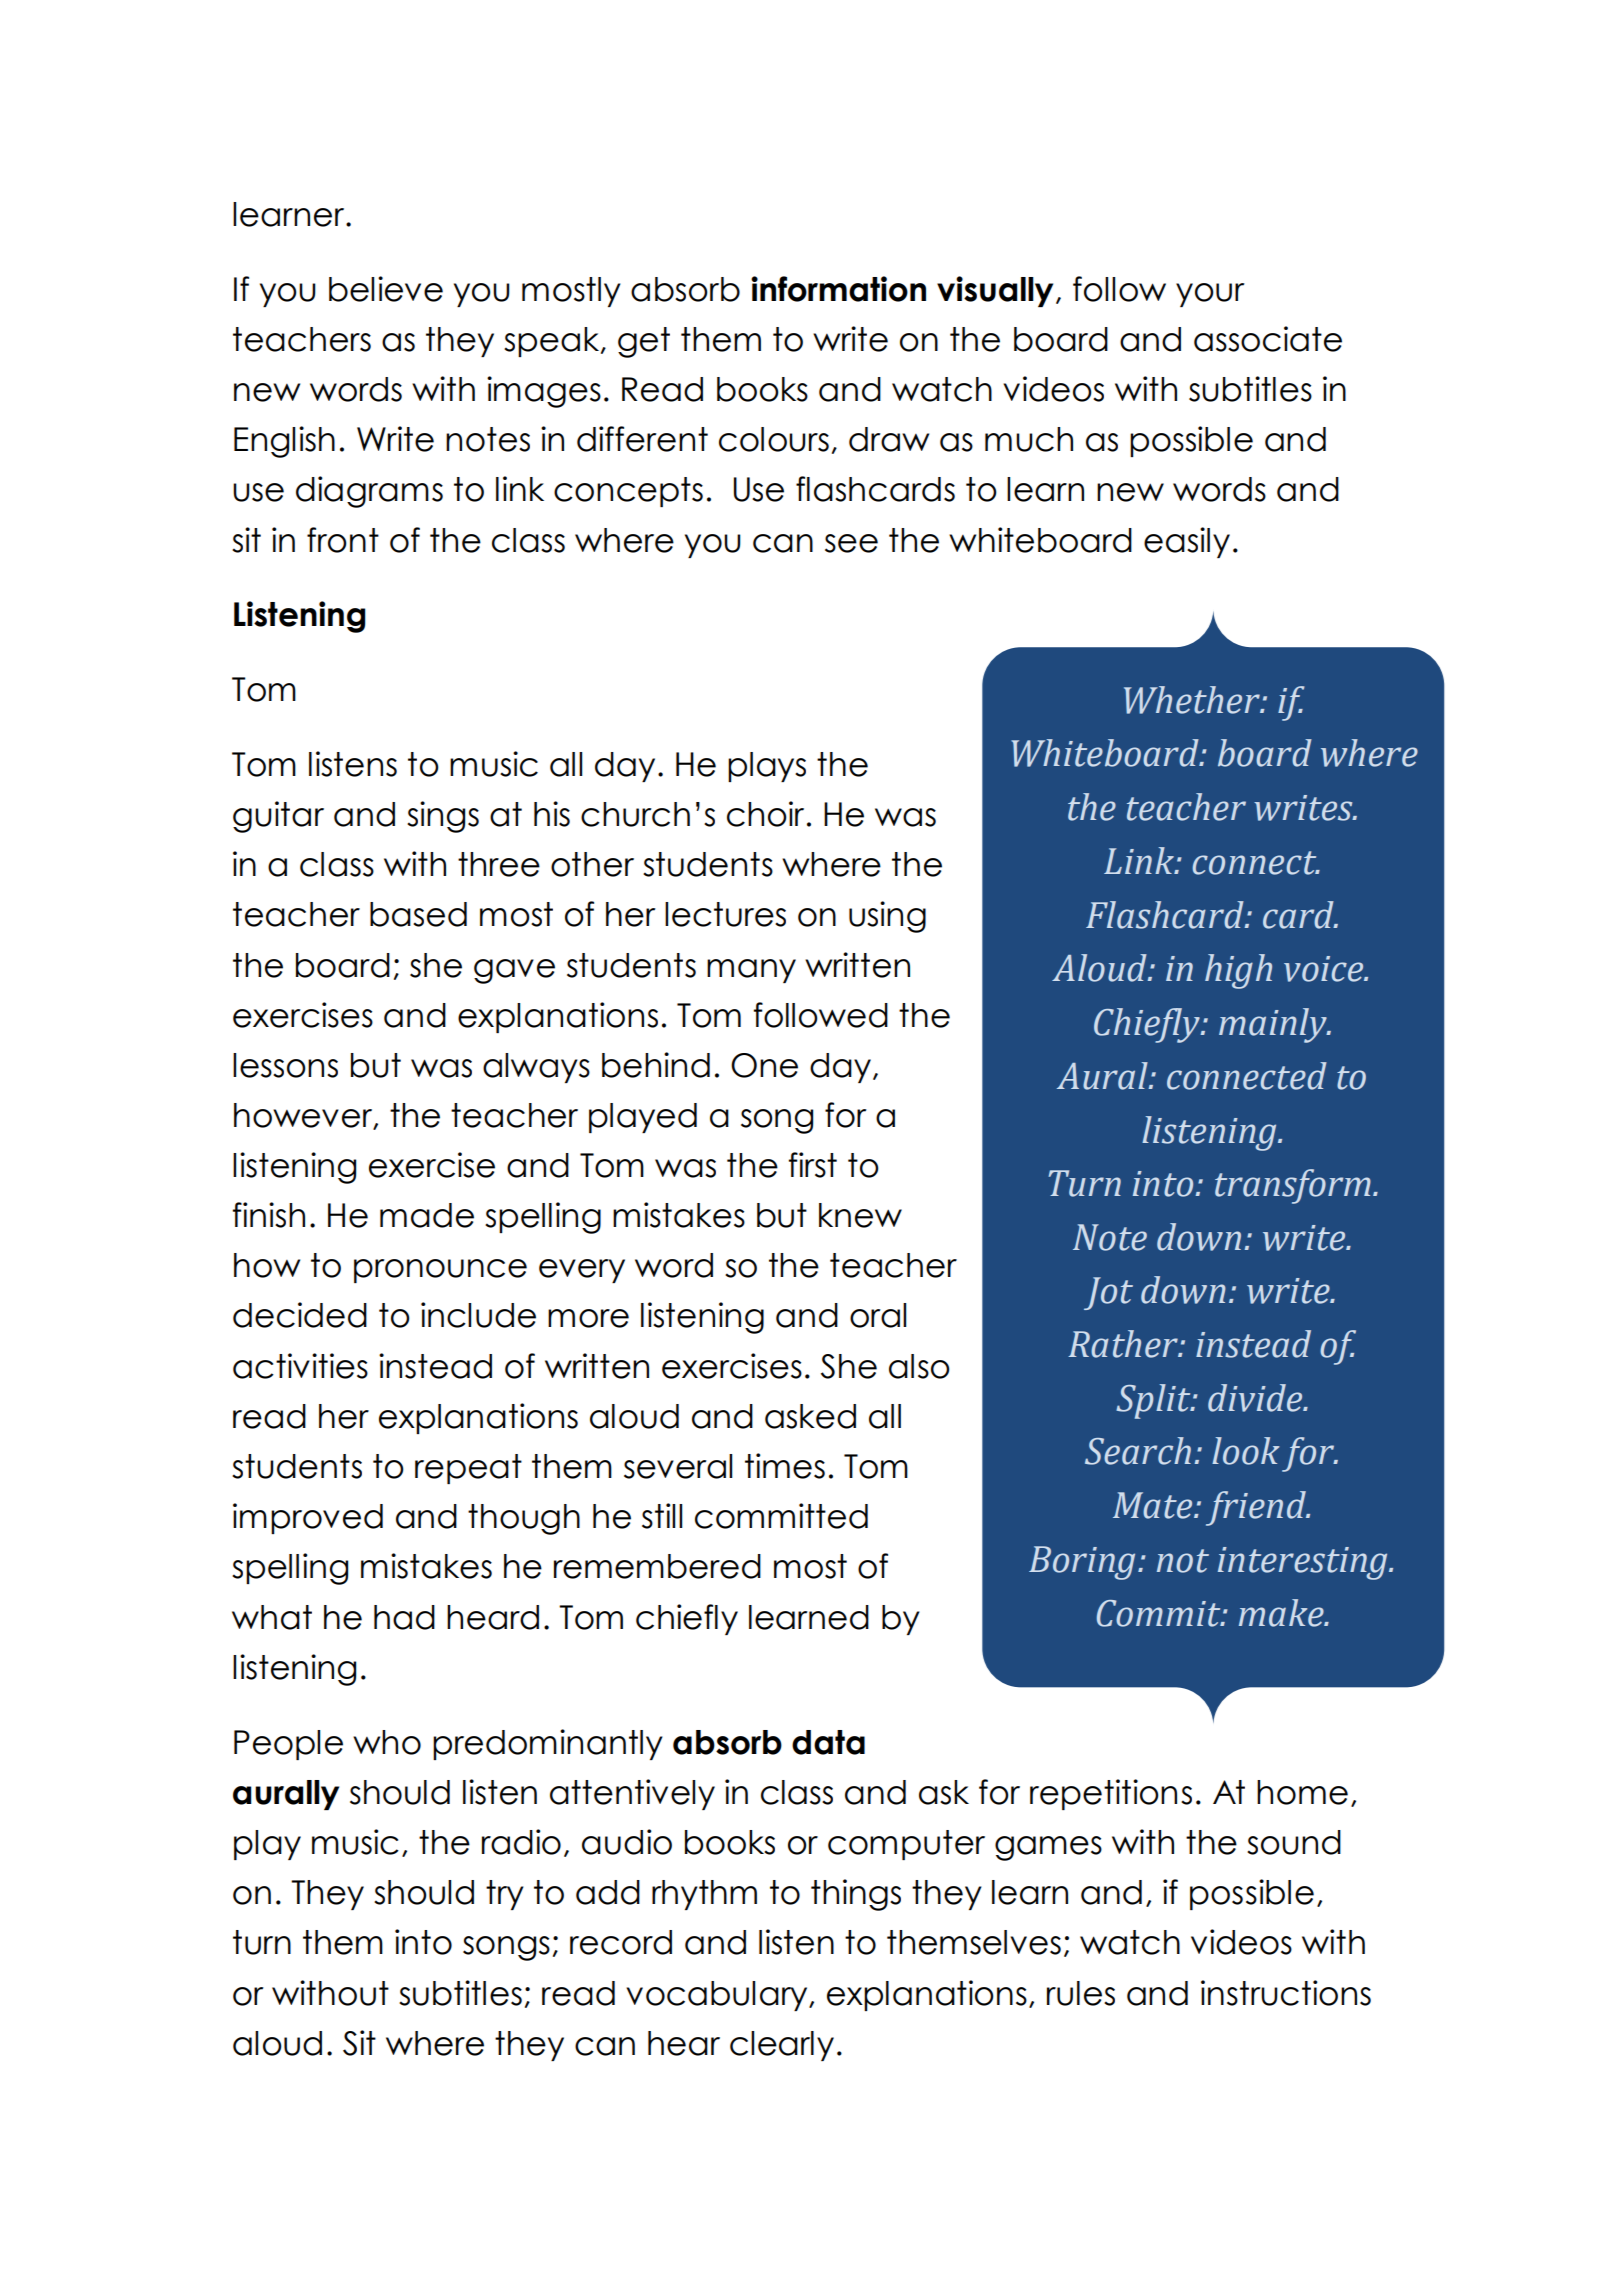  What do you see at coordinates (343, 540) in the screenshot?
I see `front` at bounding box center [343, 540].
